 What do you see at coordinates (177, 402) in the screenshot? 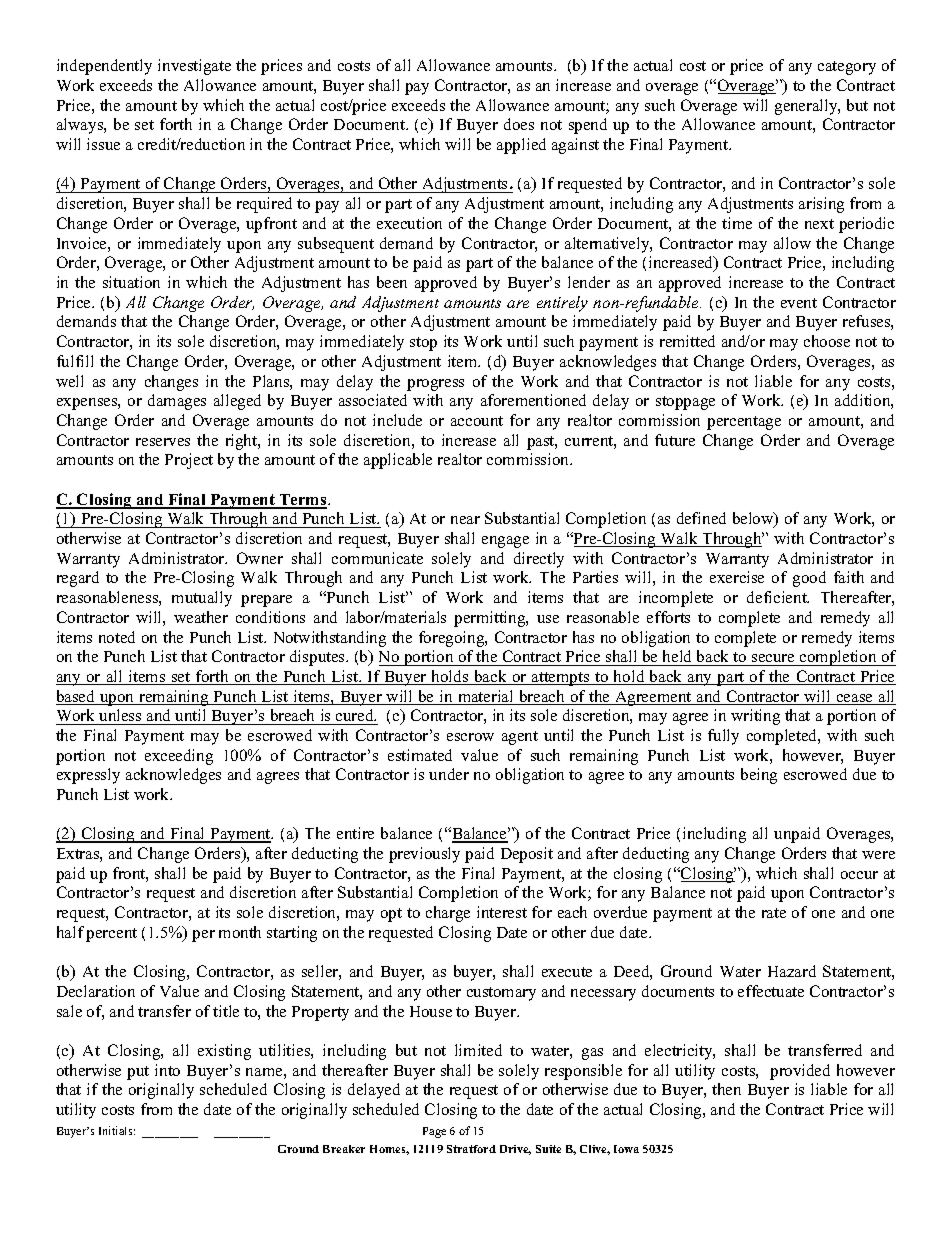
I see `damages` at bounding box center [177, 402].
